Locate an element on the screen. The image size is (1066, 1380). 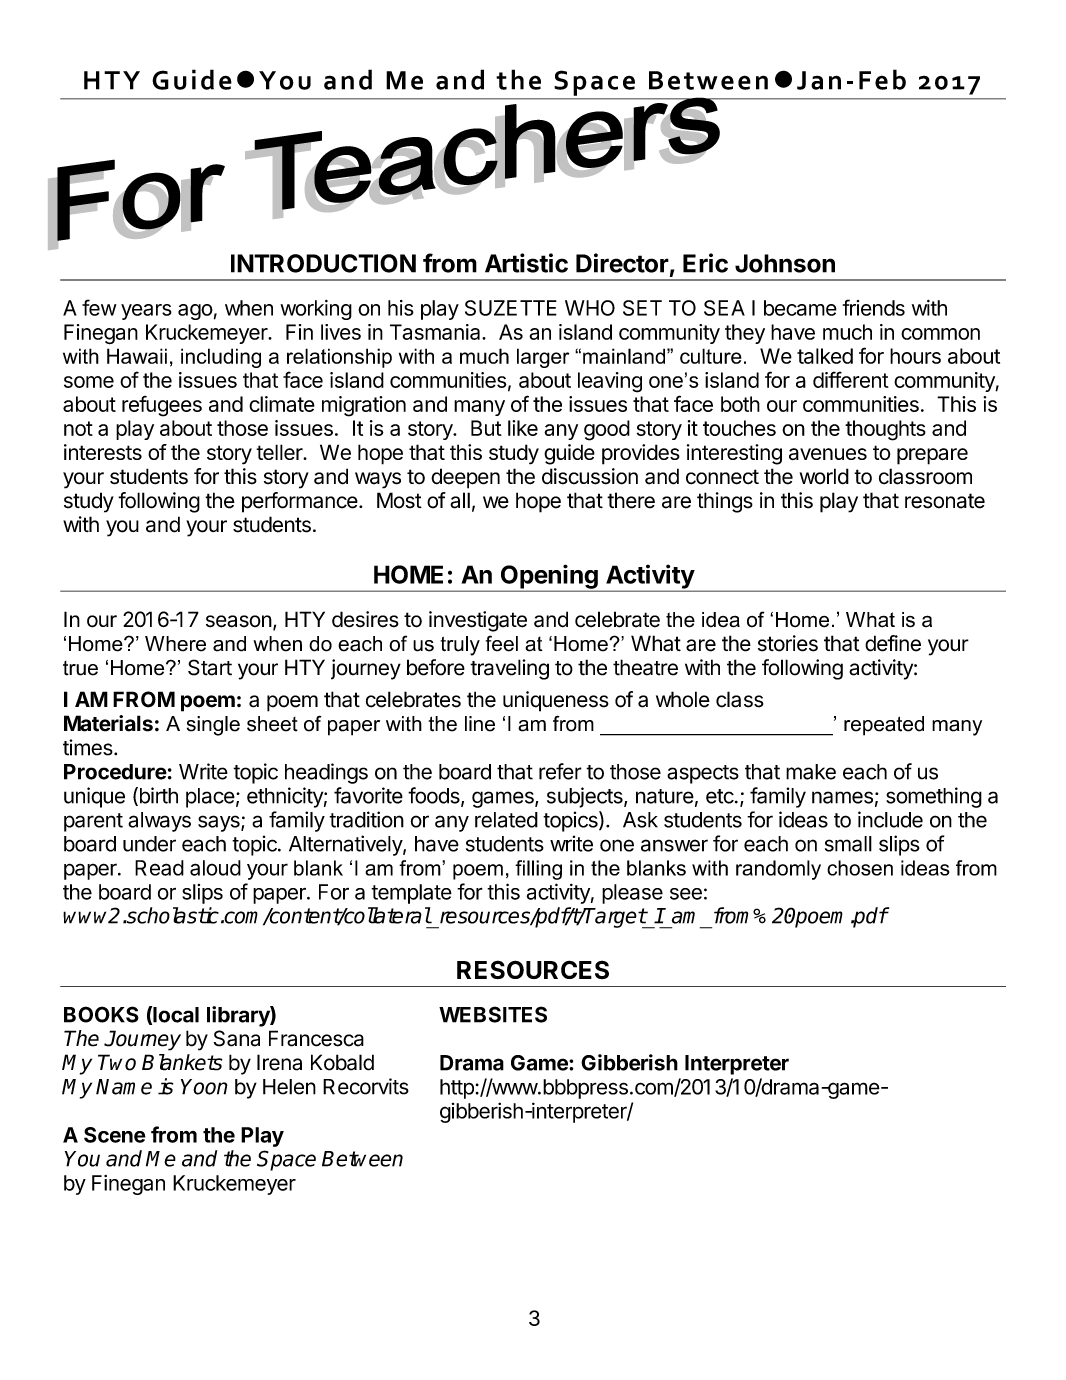
chosen is located at coordinates (860, 868).
